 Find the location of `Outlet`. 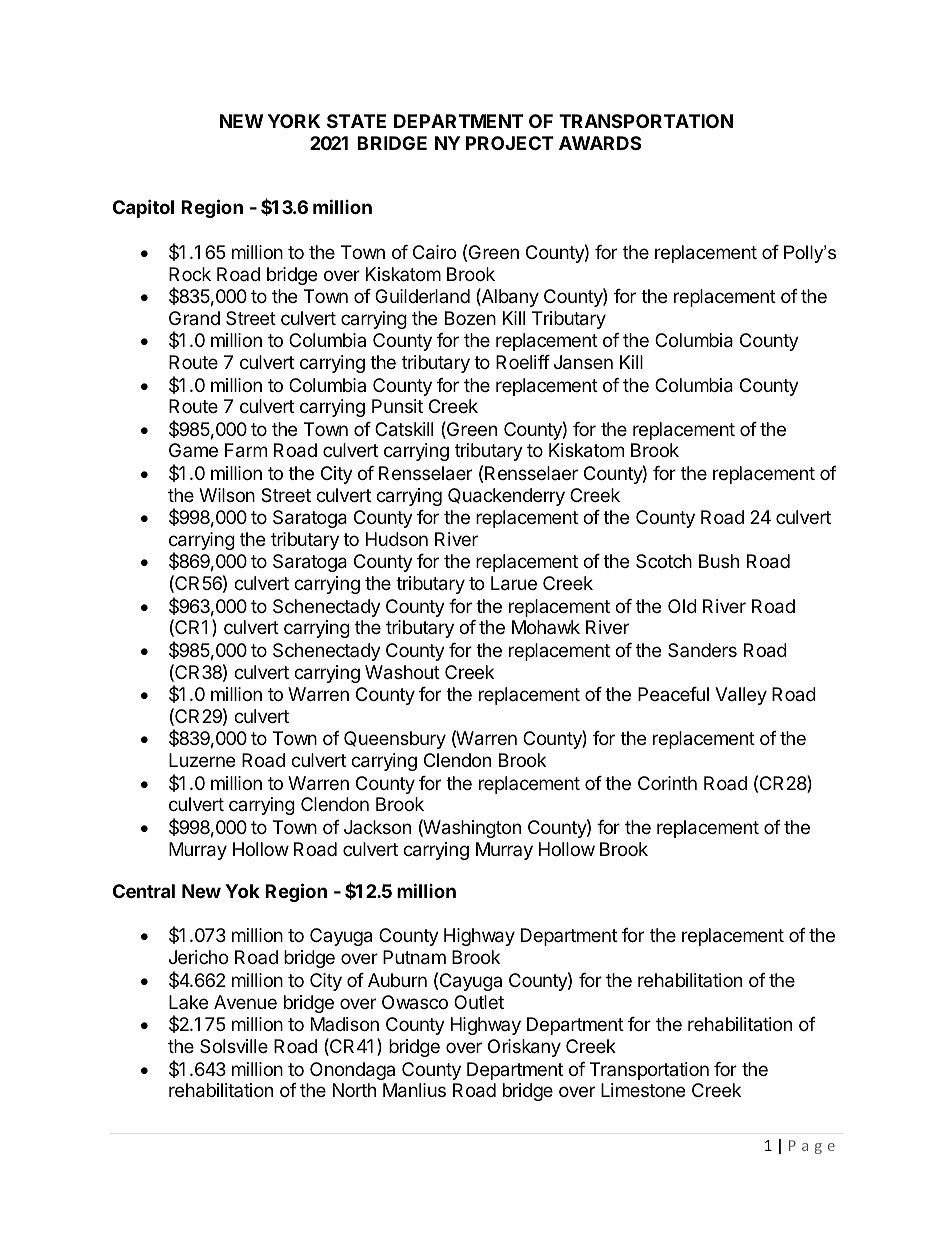

Outlet is located at coordinates (479, 1002).
